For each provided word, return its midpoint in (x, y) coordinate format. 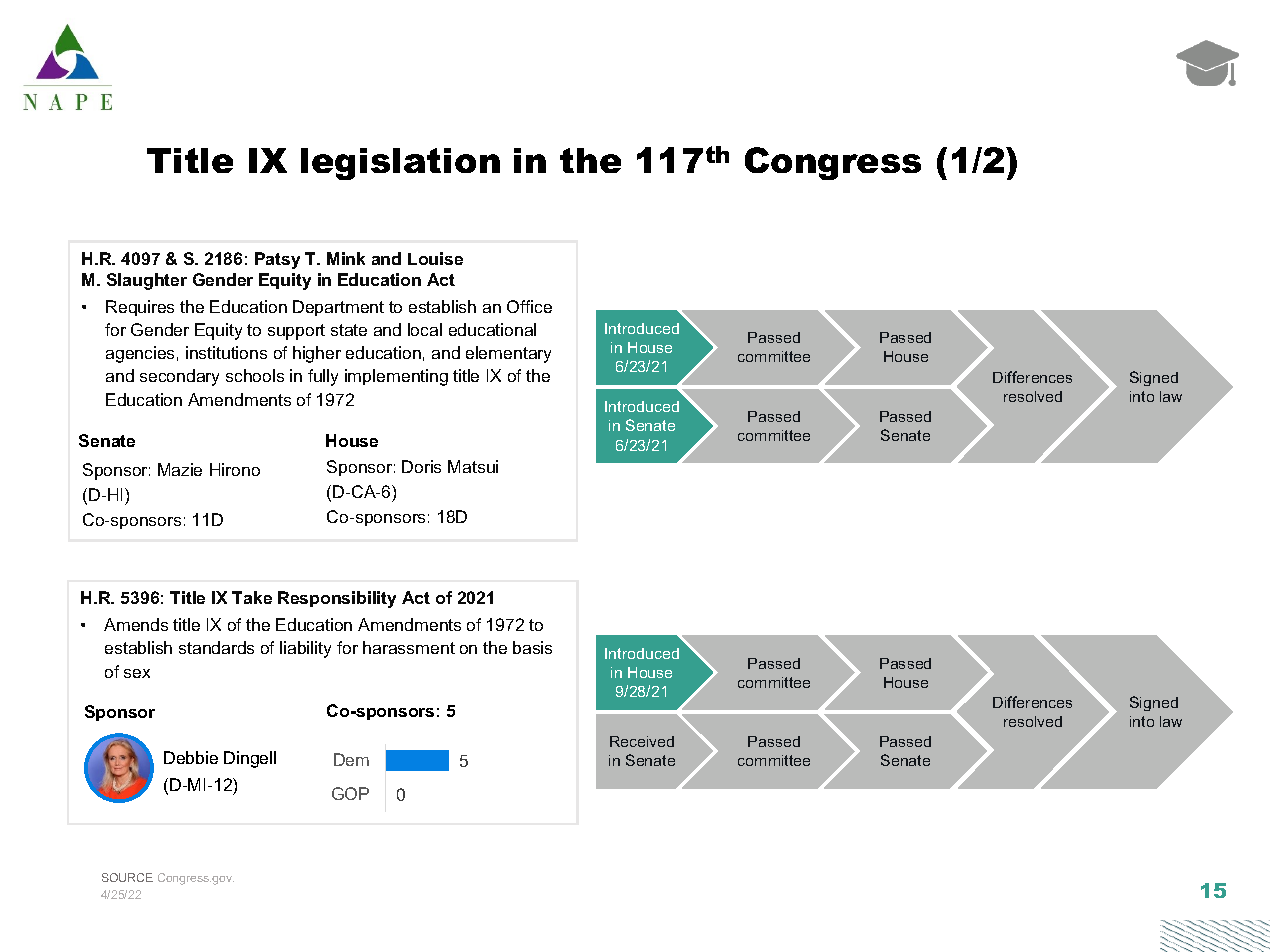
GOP (350, 793)
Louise (435, 258)
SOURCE (127, 877)
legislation (400, 164)
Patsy (277, 260)
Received (642, 741)
